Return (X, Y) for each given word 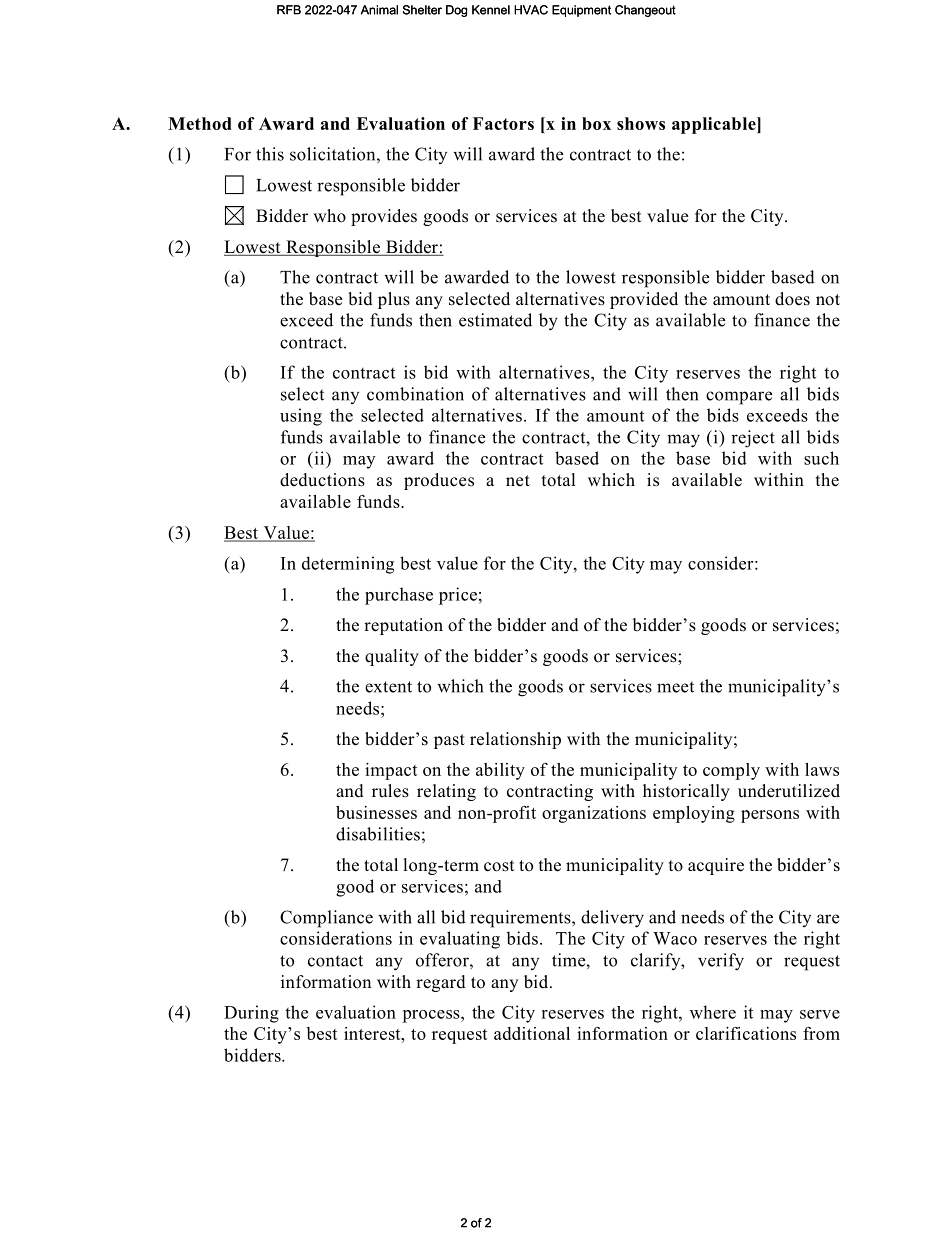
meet (675, 687)
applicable (715, 125)
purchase (399, 596)
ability (500, 771)
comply (731, 771)
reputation (403, 626)
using (301, 417)
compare (739, 398)
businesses (376, 812)
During (251, 1014)
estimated (495, 320)
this (270, 154)
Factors (503, 123)
